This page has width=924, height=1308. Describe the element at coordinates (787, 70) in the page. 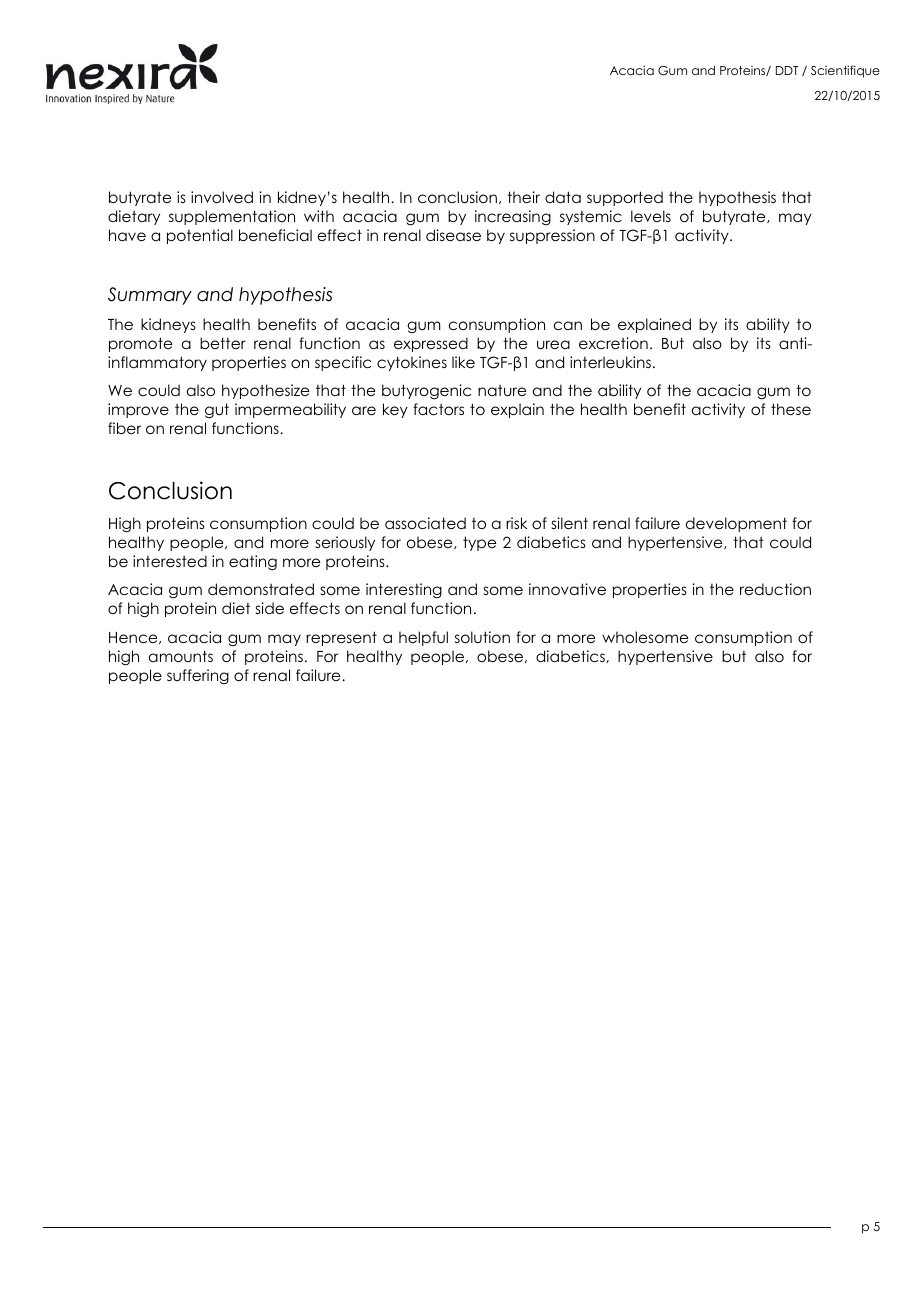

I see `DDT` at that location.
